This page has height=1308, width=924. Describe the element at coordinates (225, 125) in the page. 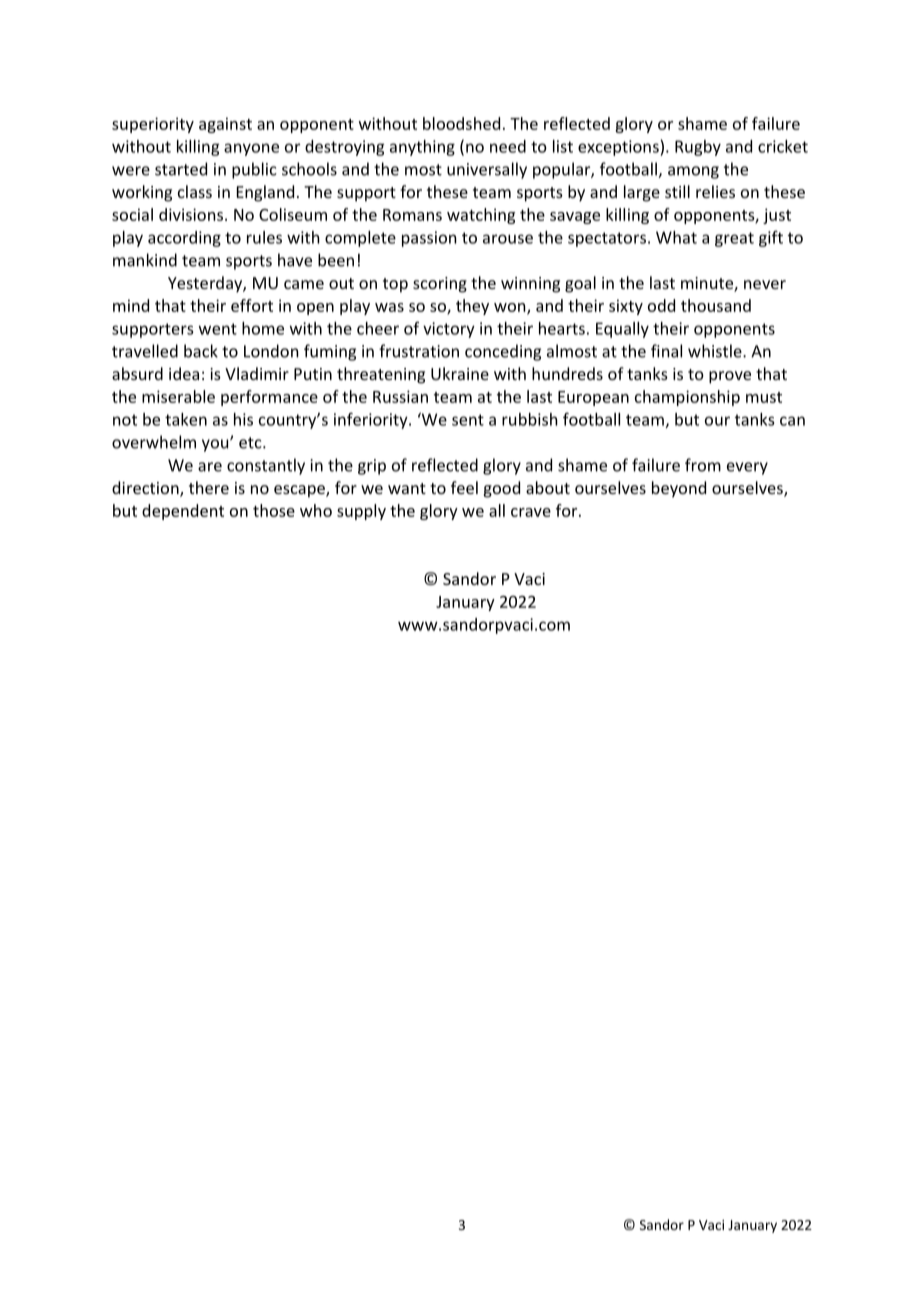

I see `against` at that location.
